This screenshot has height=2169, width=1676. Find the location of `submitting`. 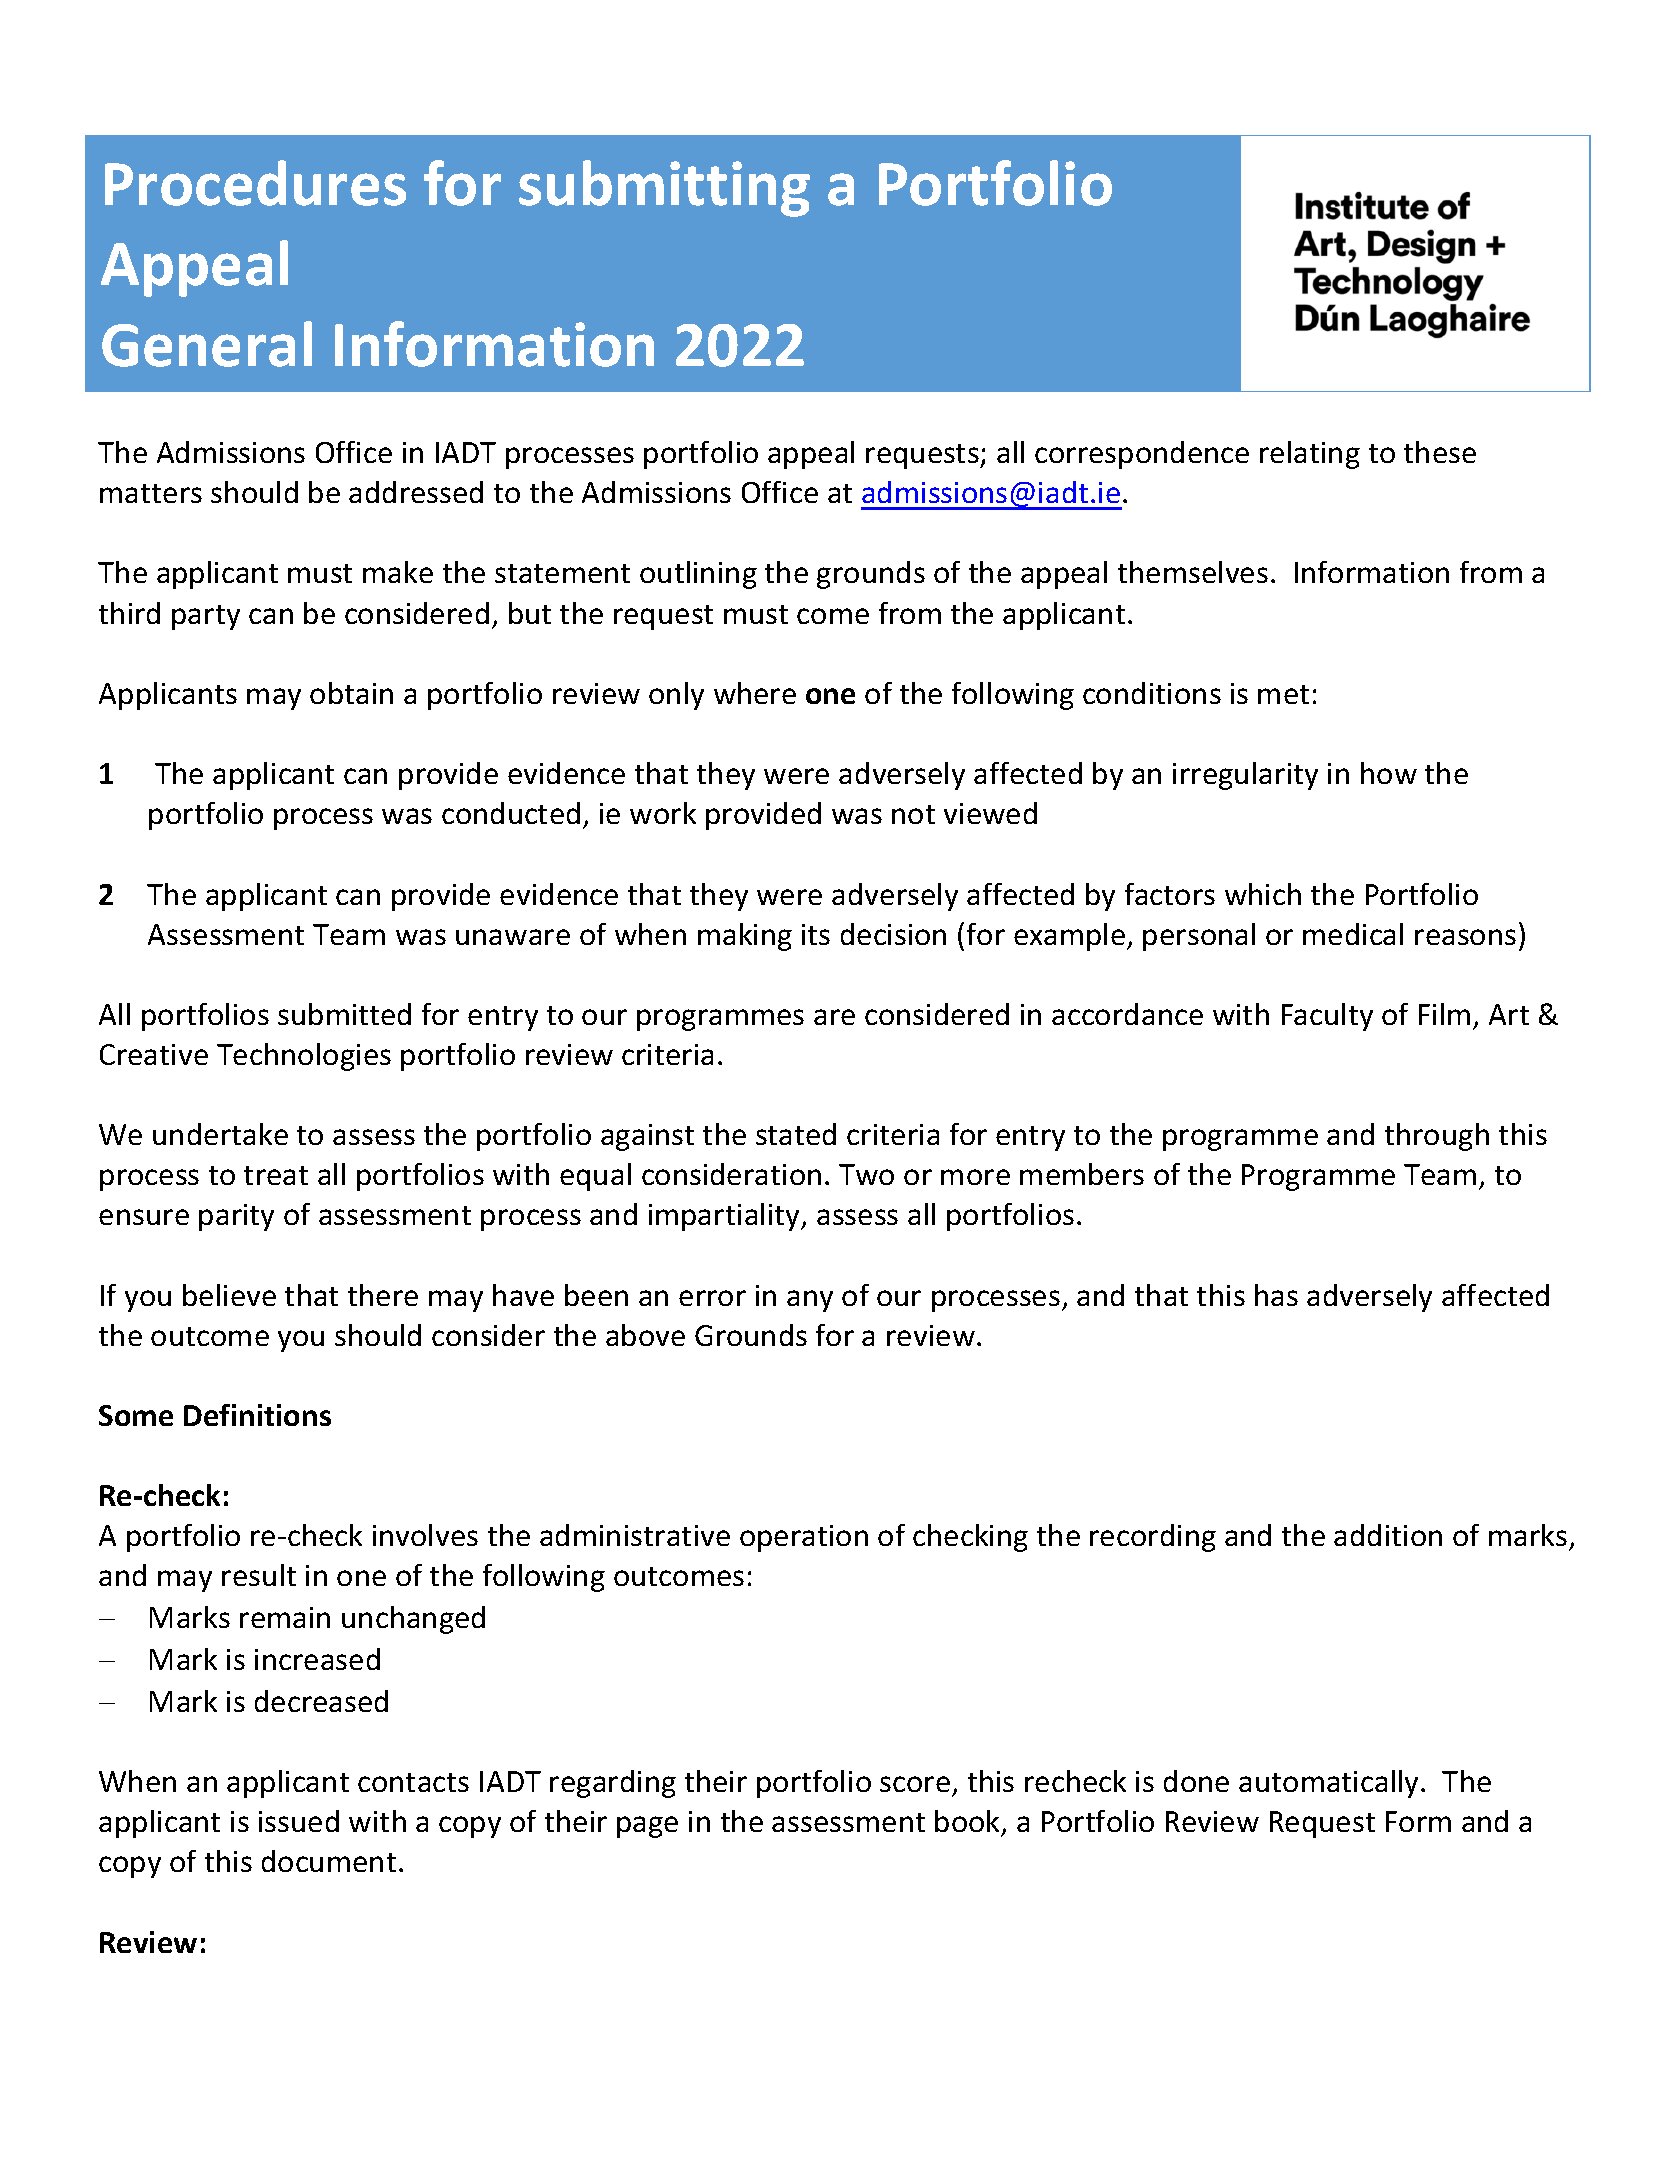

submitting is located at coordinates (664, 188).
